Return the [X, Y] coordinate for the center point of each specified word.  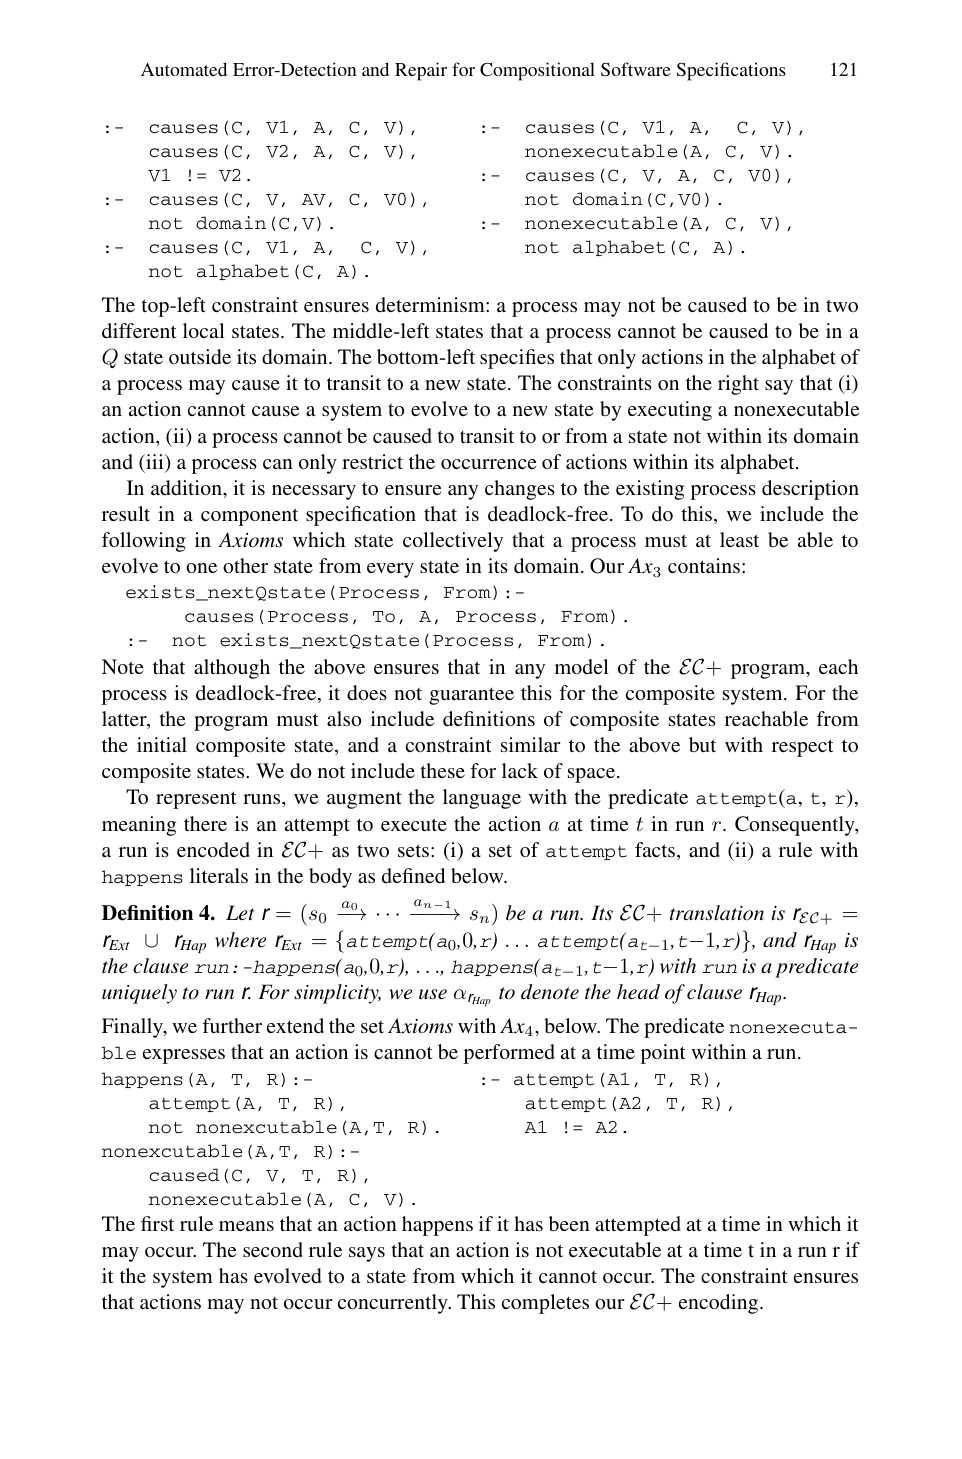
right [738, 385]
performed [509, 1054]
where [240, 939]
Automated [184, 69]
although [232, 669]
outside [200, 356]
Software [636, 69]
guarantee [471, 696]
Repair [421, 71]
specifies [517, 359]
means [246, 1226]
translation [717, 913]
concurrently [394, 1304]
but [702, 744]
